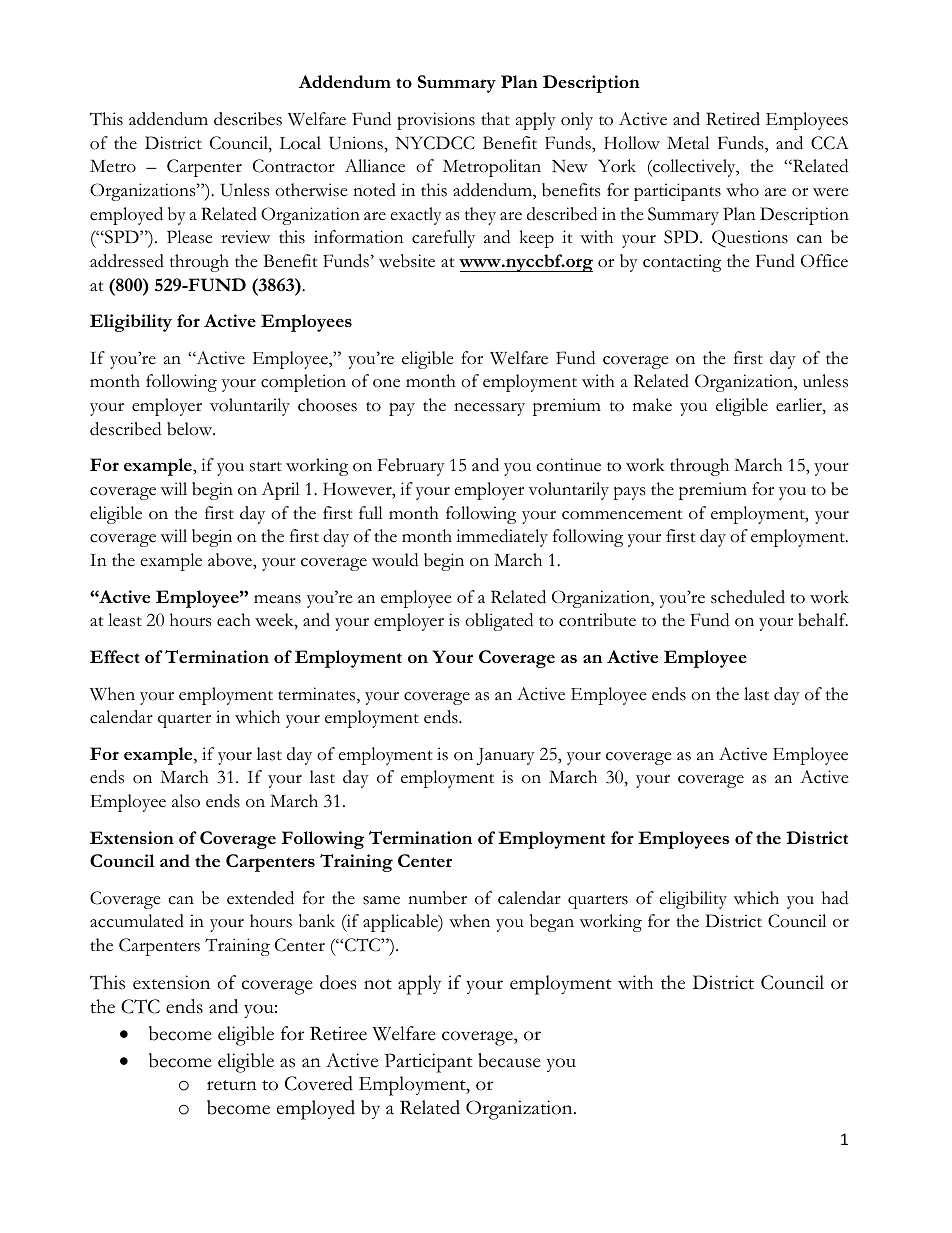  What do you see at coordinates (733, 119) in the screenshot?
I see `Retired` at bounding box center [733, 119].
